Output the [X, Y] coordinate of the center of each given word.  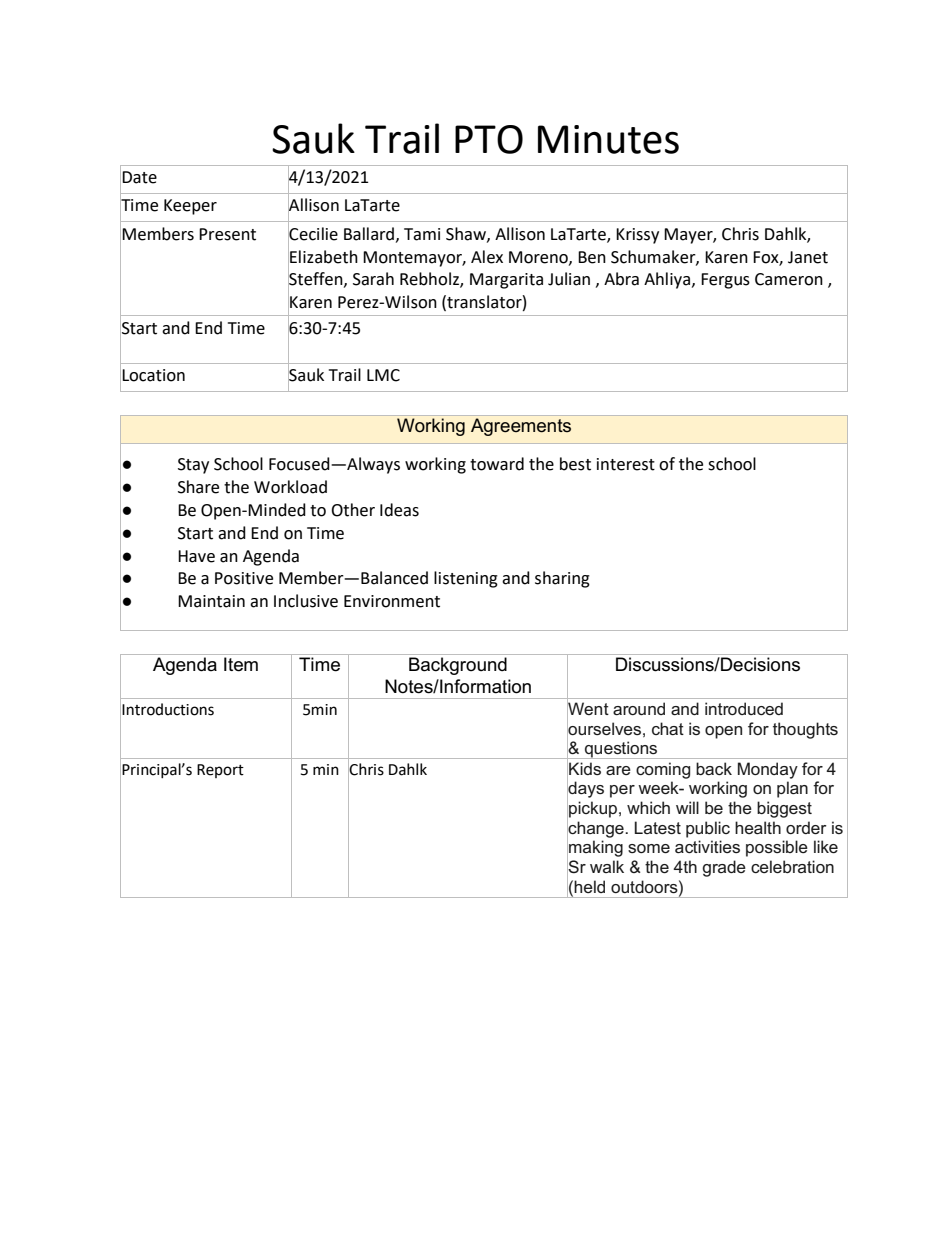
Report [220, 771]
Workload [290, 487]
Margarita [506, 281]
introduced [744, 708]
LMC [383, 375]
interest [626, 464]
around [639, 708]
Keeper [190, 207]
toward [497, 464]
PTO [489, 139]
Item [241, 664]
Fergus [725, 281]
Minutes [608, 139]
